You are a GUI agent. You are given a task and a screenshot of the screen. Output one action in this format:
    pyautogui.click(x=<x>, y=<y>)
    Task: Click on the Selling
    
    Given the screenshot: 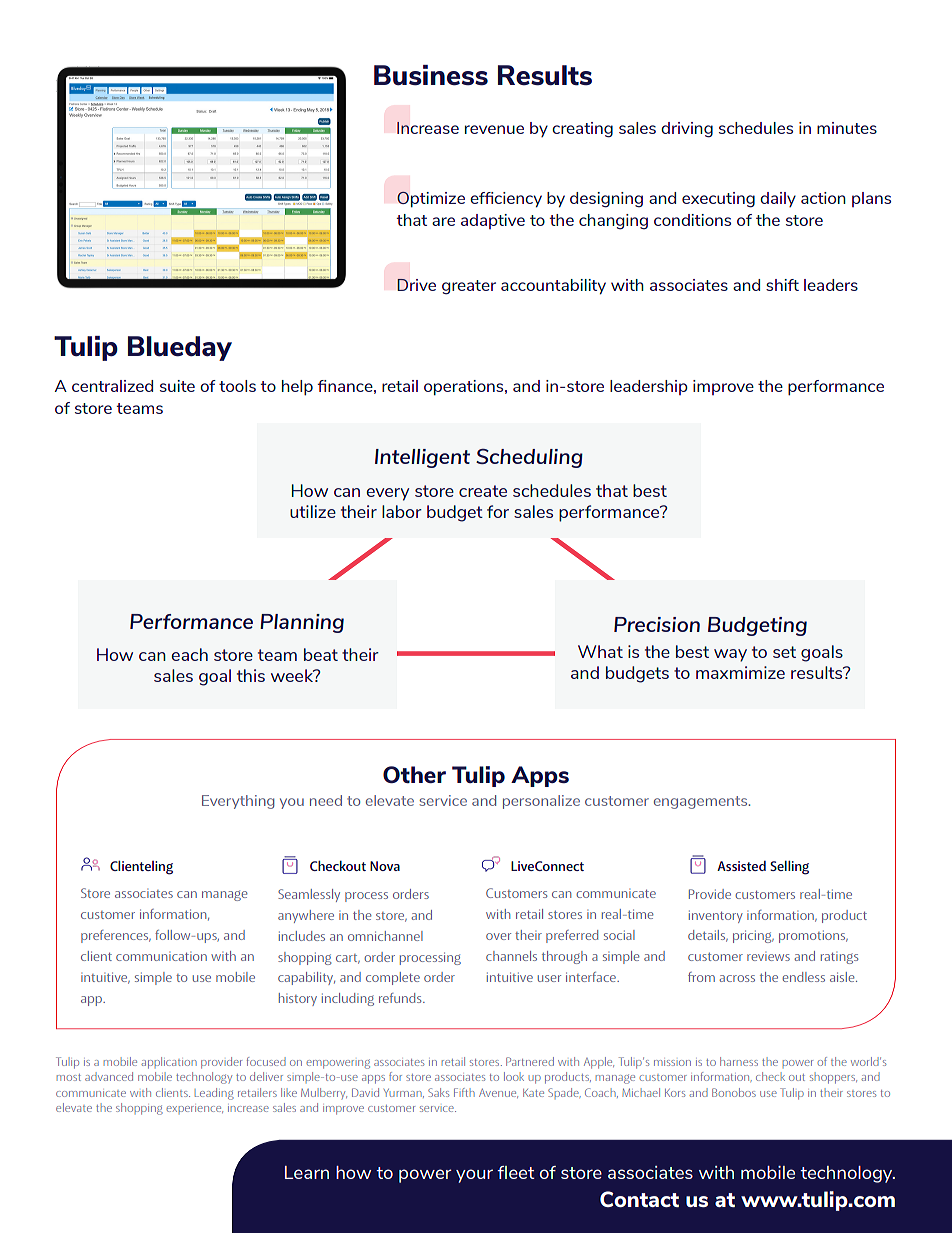 What is the action you would take?
    pyautogui.click(x=789, y=867)
